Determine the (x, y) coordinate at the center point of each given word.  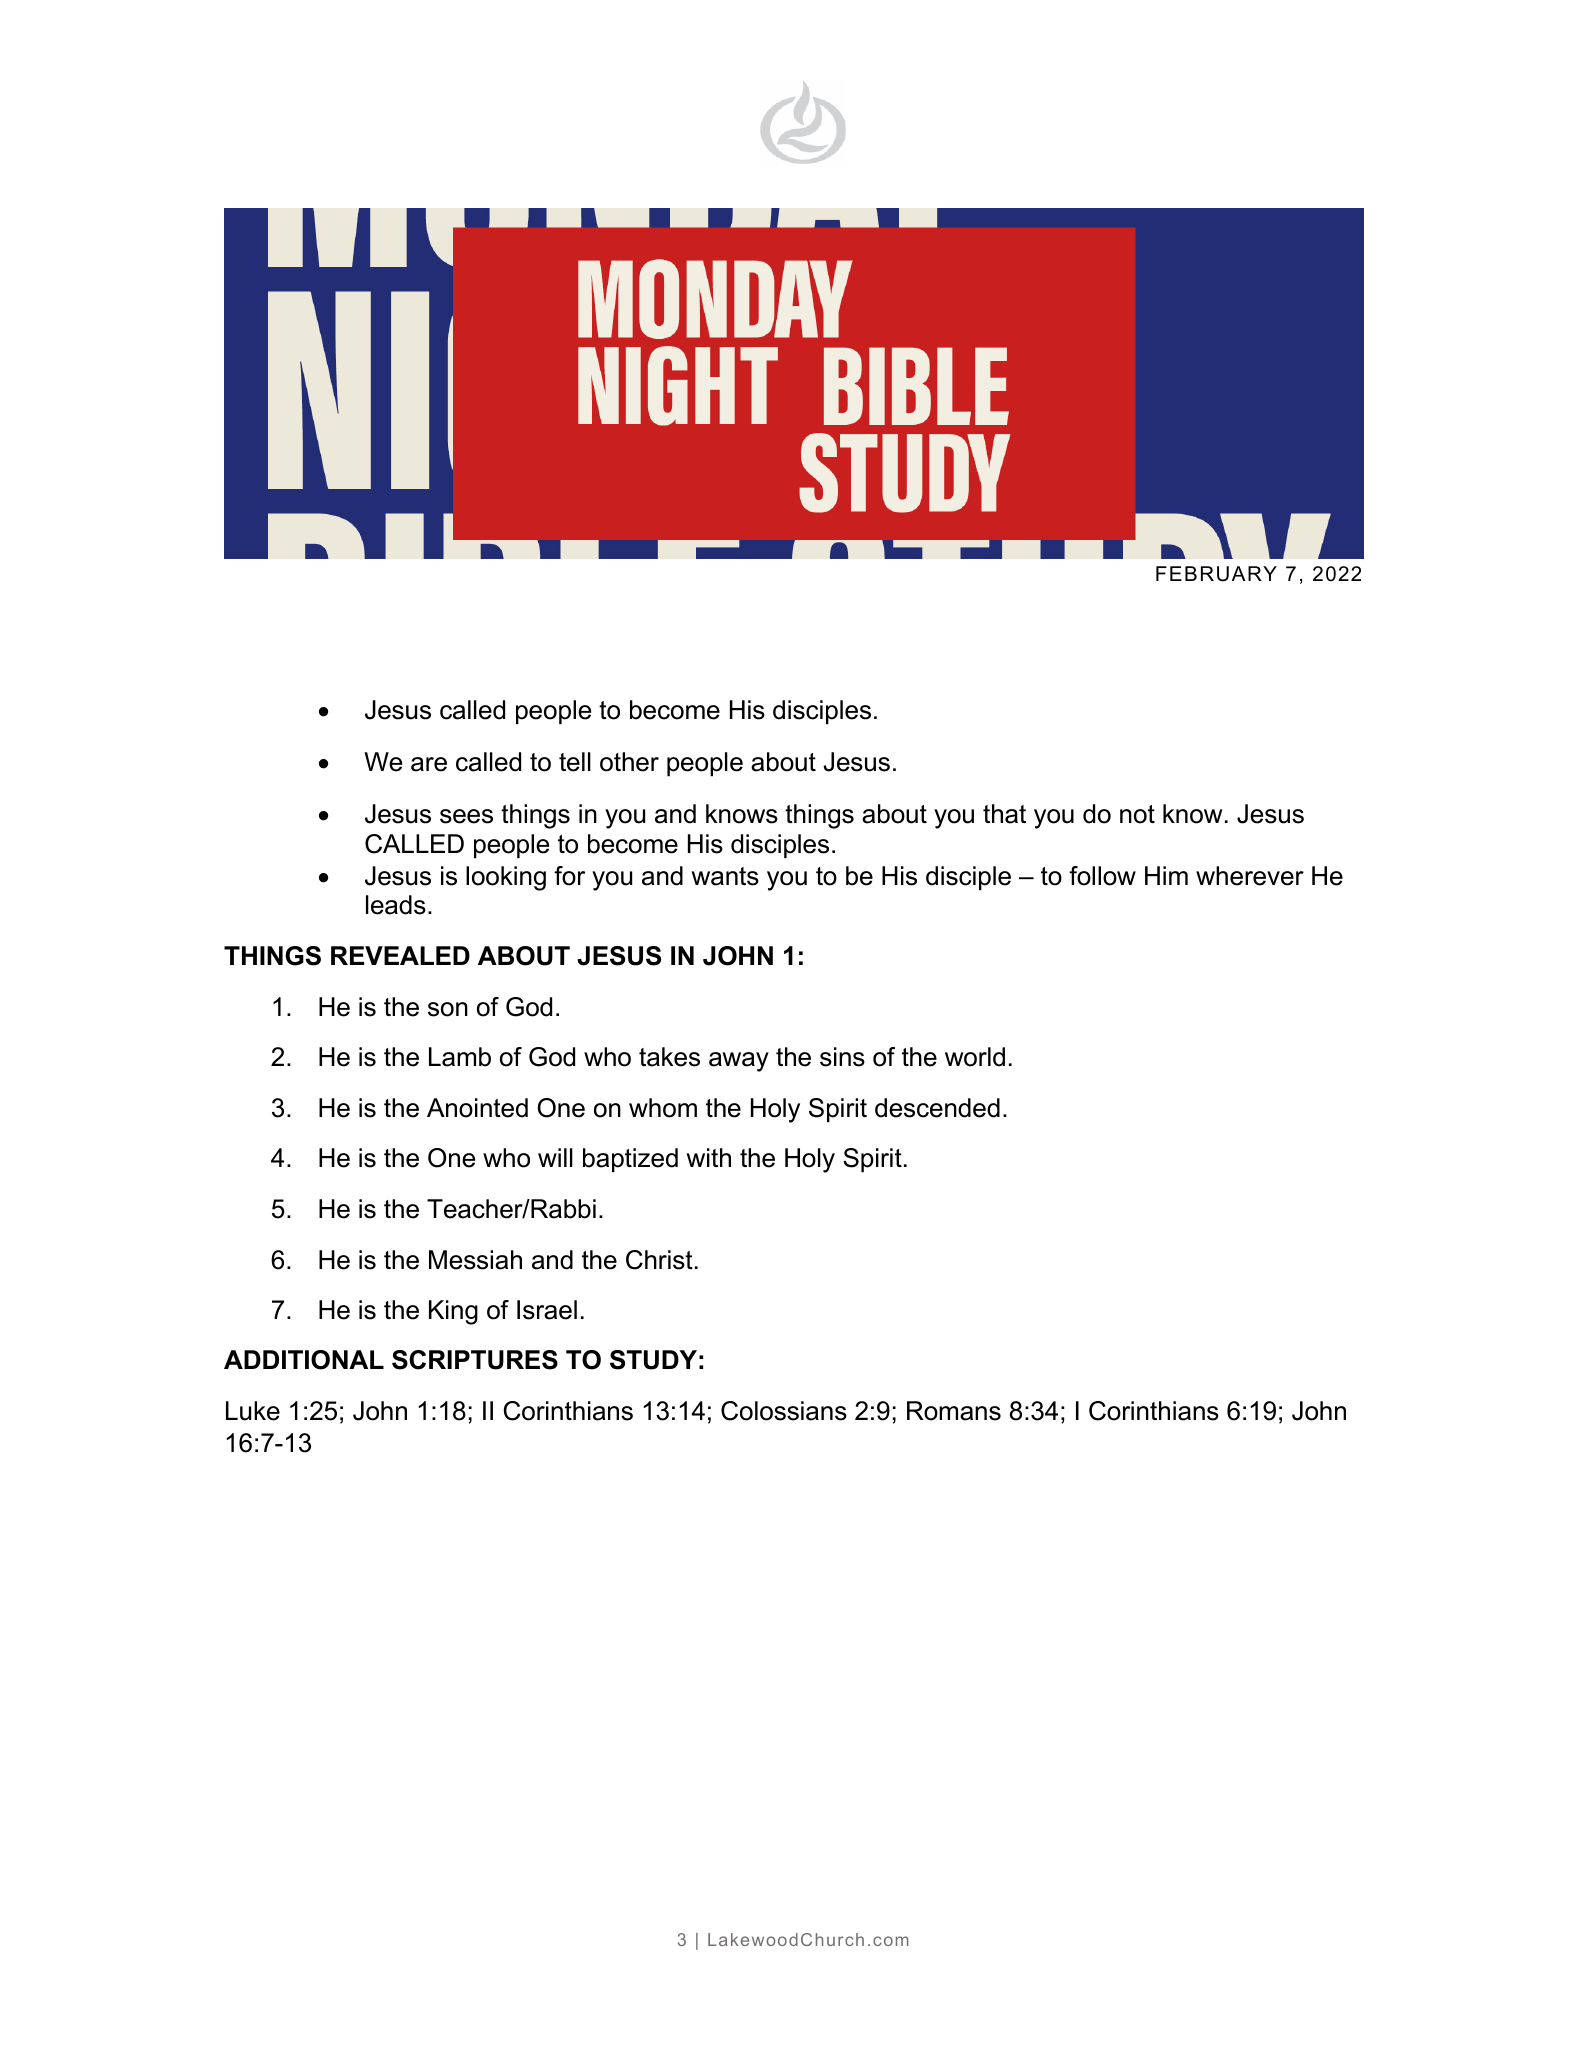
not (1137, 814)
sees (466, 816)
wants (725, 876)
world (975, 1057)
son (448, 1009)
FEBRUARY (1216, 574)
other (629, 762)
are (429, 764)
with (709, 1157)
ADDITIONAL (304, 1360)
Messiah (475, 1260)
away (739, 1062)
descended (937, 1108)
